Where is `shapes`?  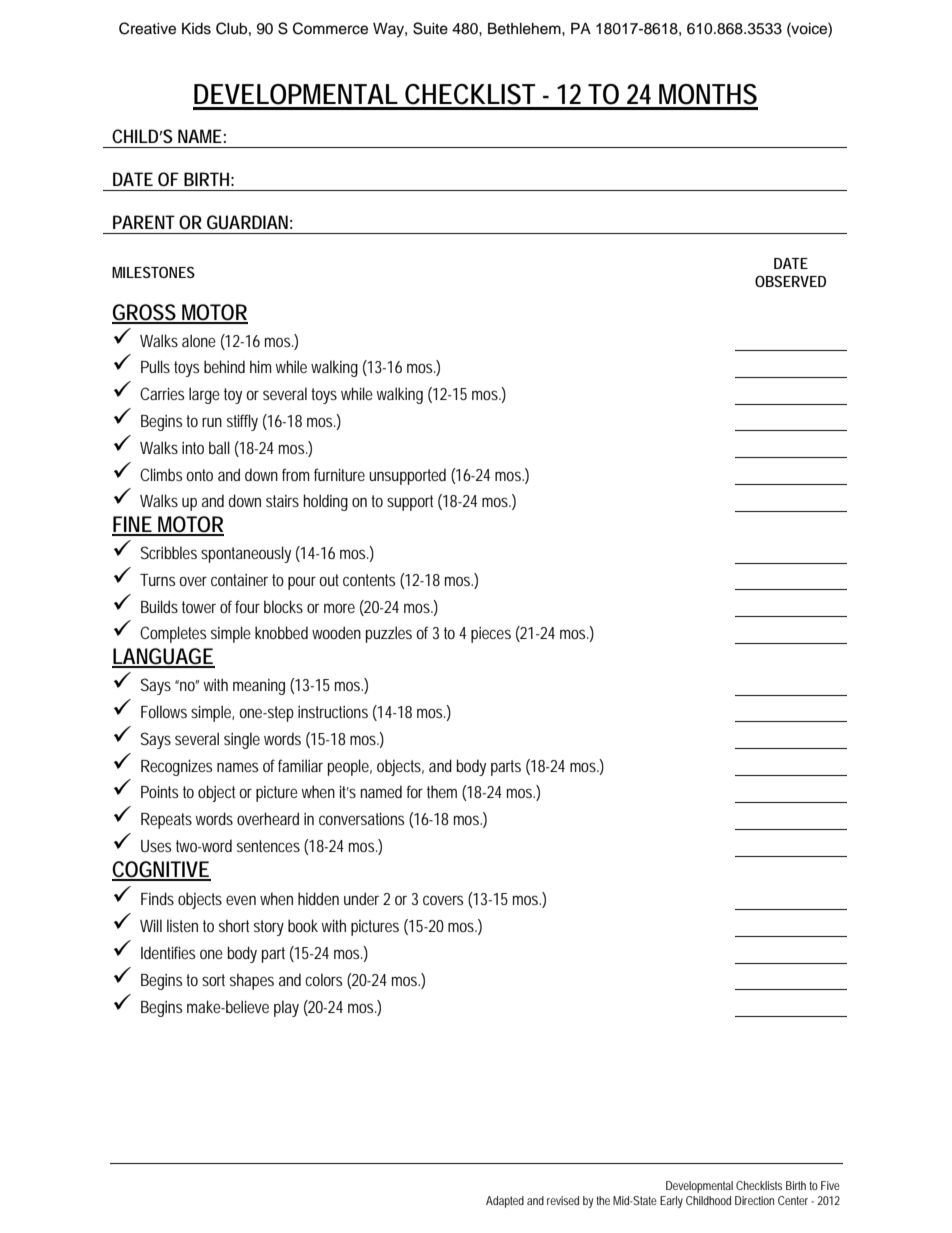 shapes is located at coordinates (252, 981).
